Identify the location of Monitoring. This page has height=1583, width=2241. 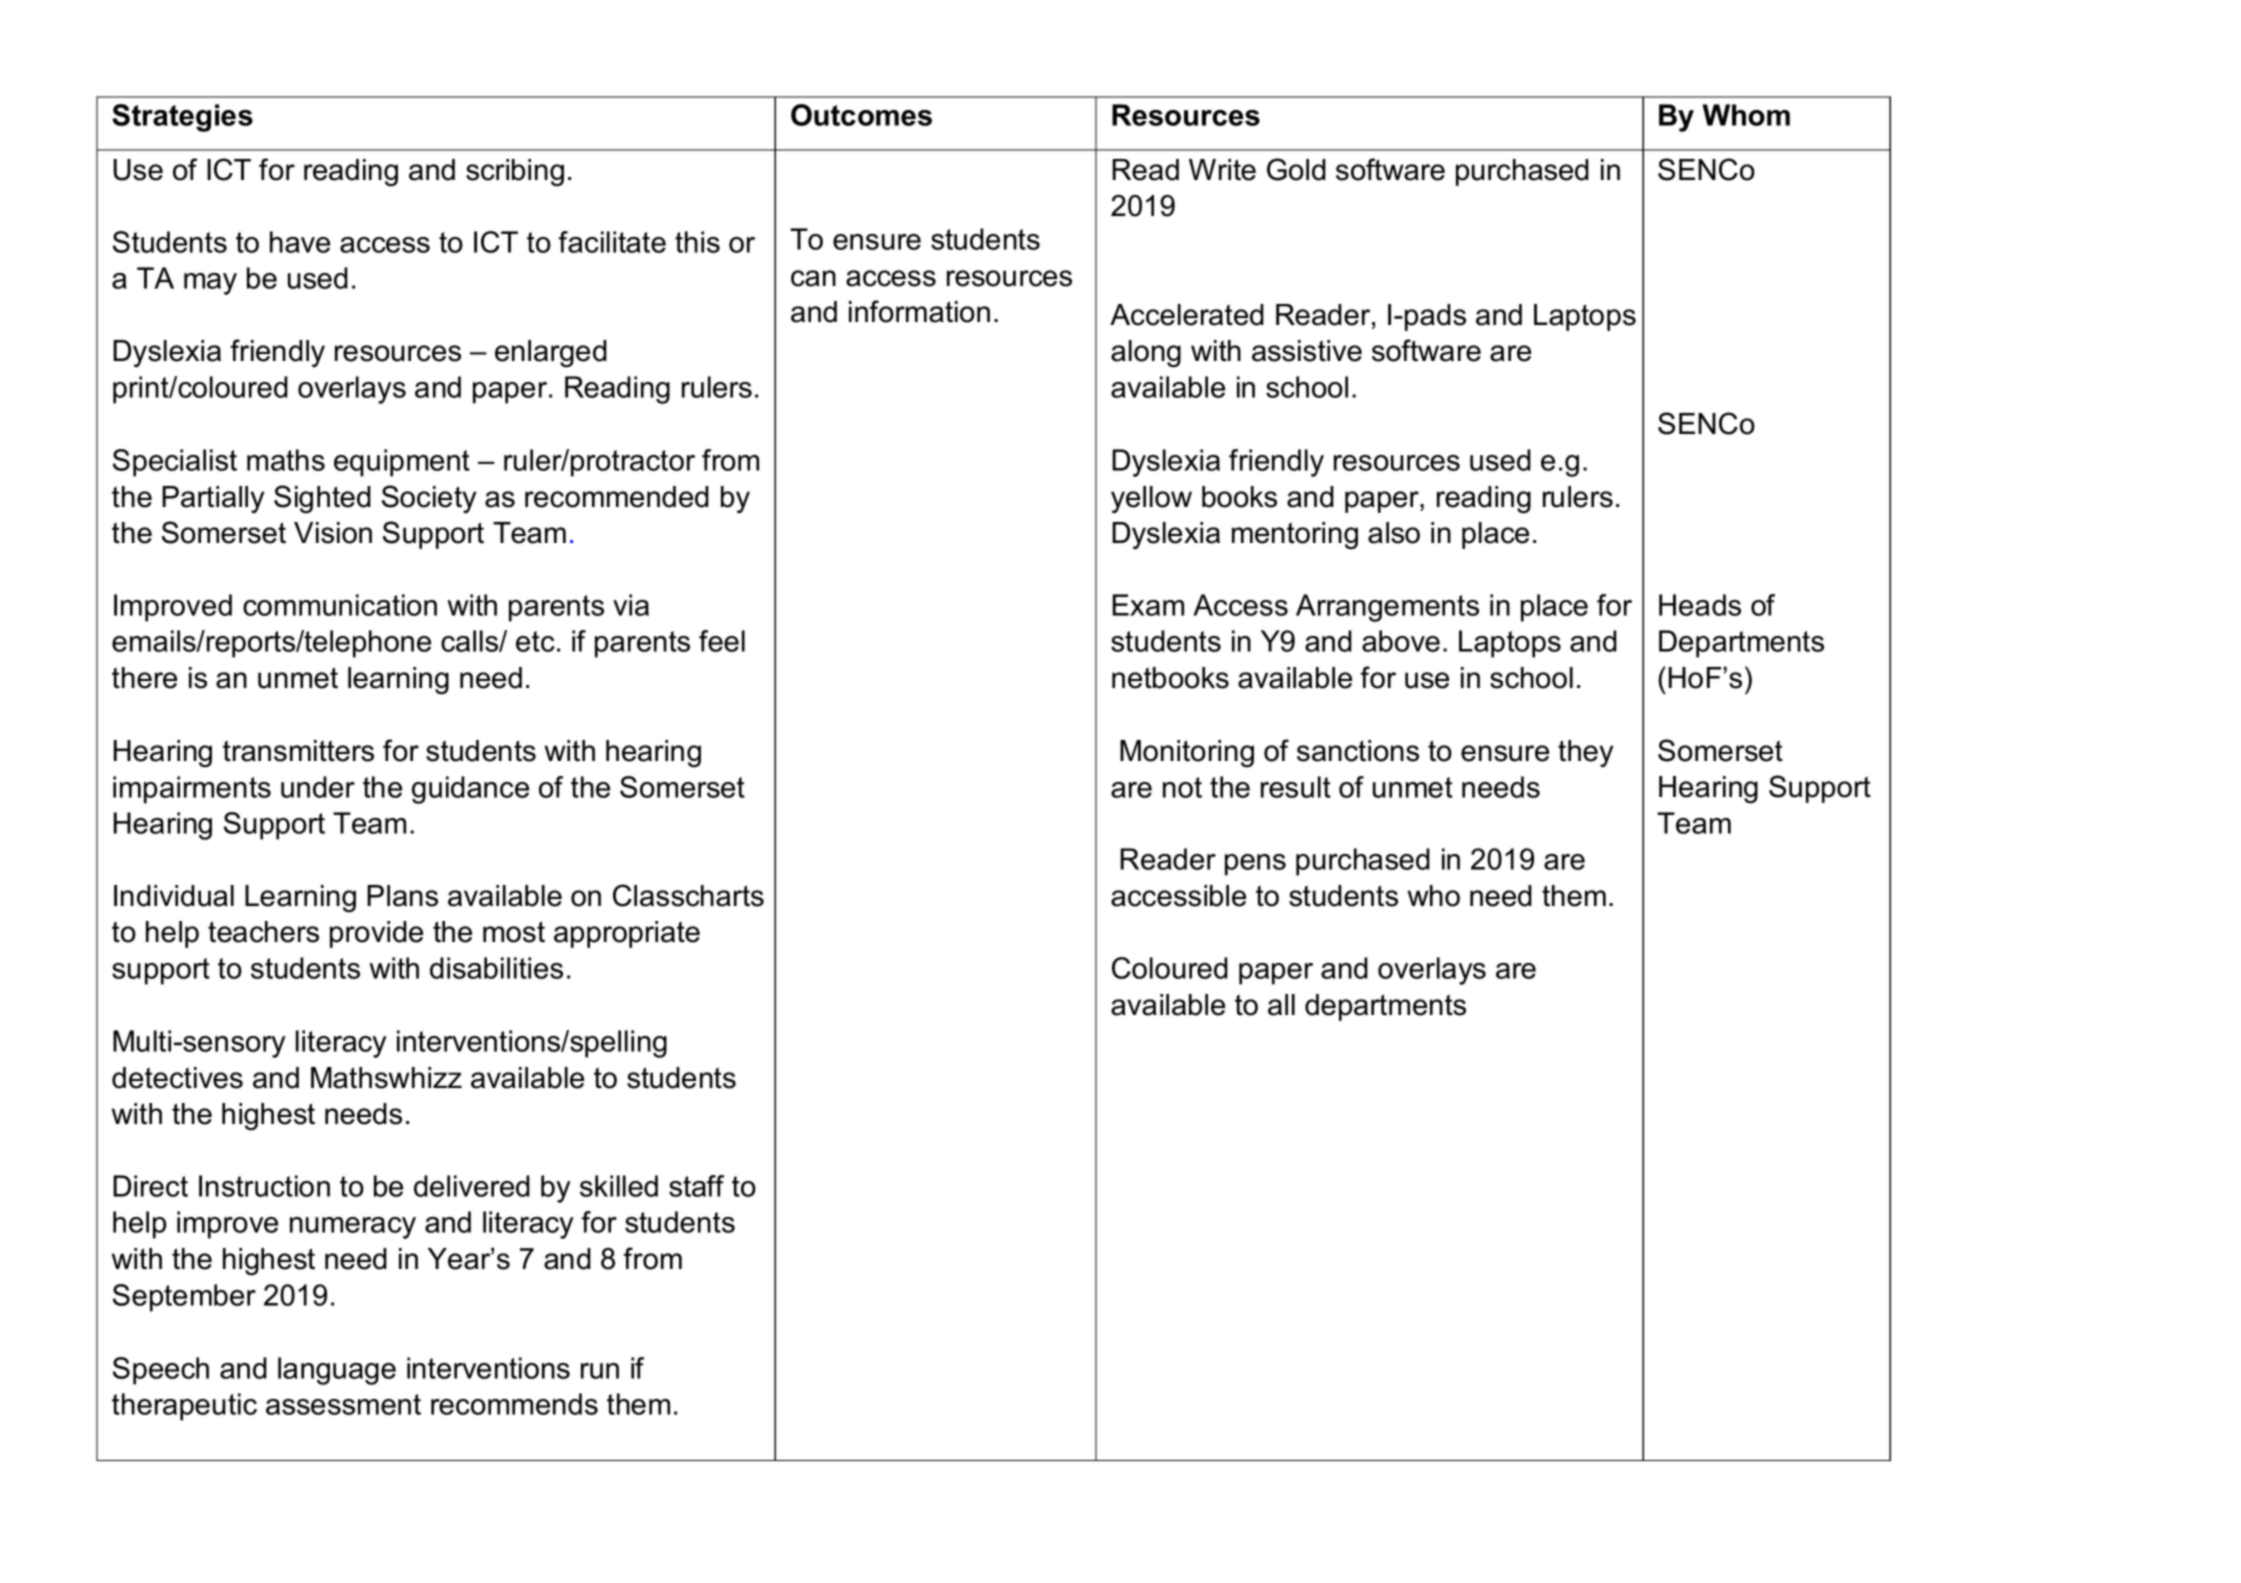
(1187, 753).
